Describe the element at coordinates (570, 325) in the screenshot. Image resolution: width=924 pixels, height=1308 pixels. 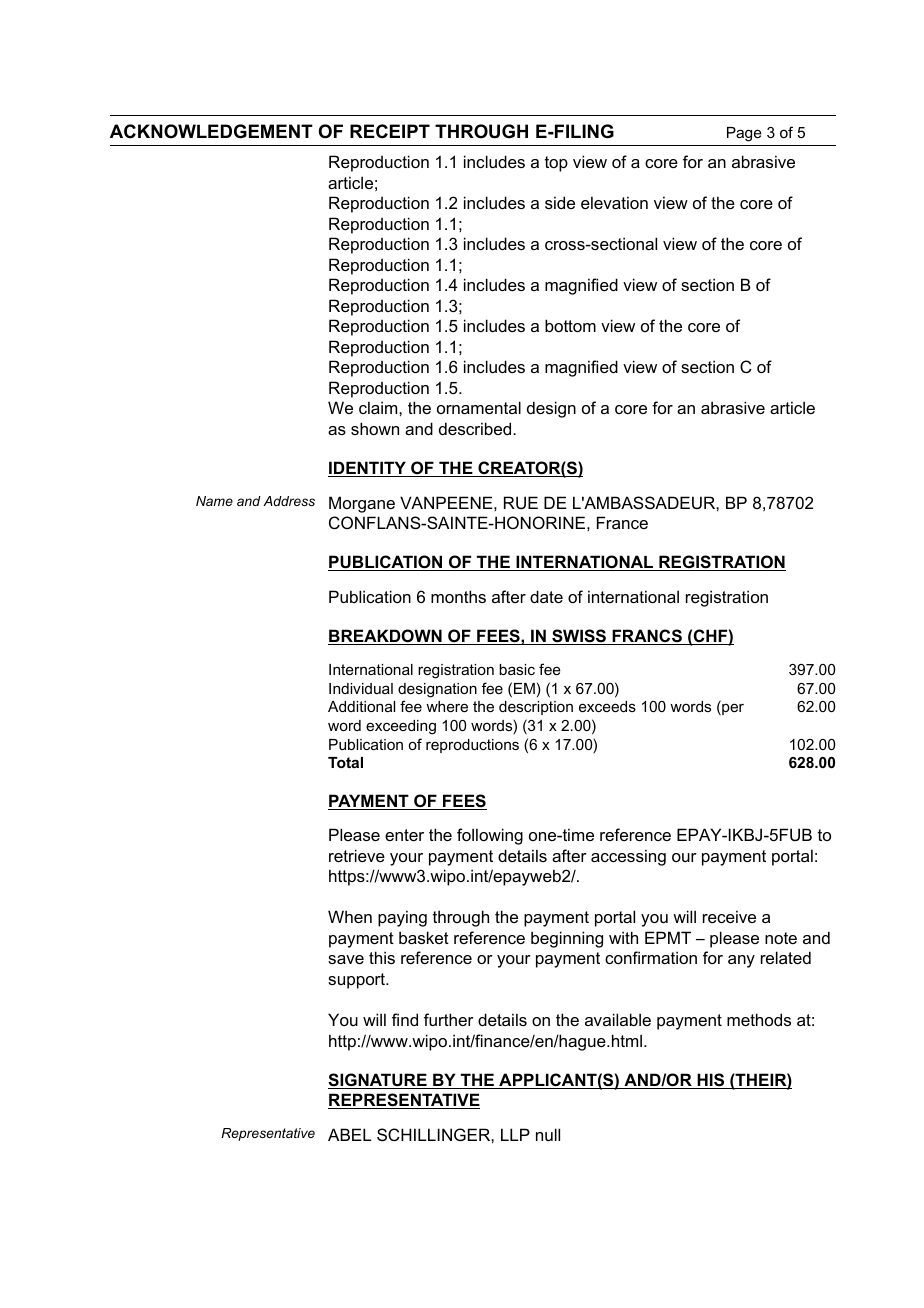
I see `bottom` at that location.
